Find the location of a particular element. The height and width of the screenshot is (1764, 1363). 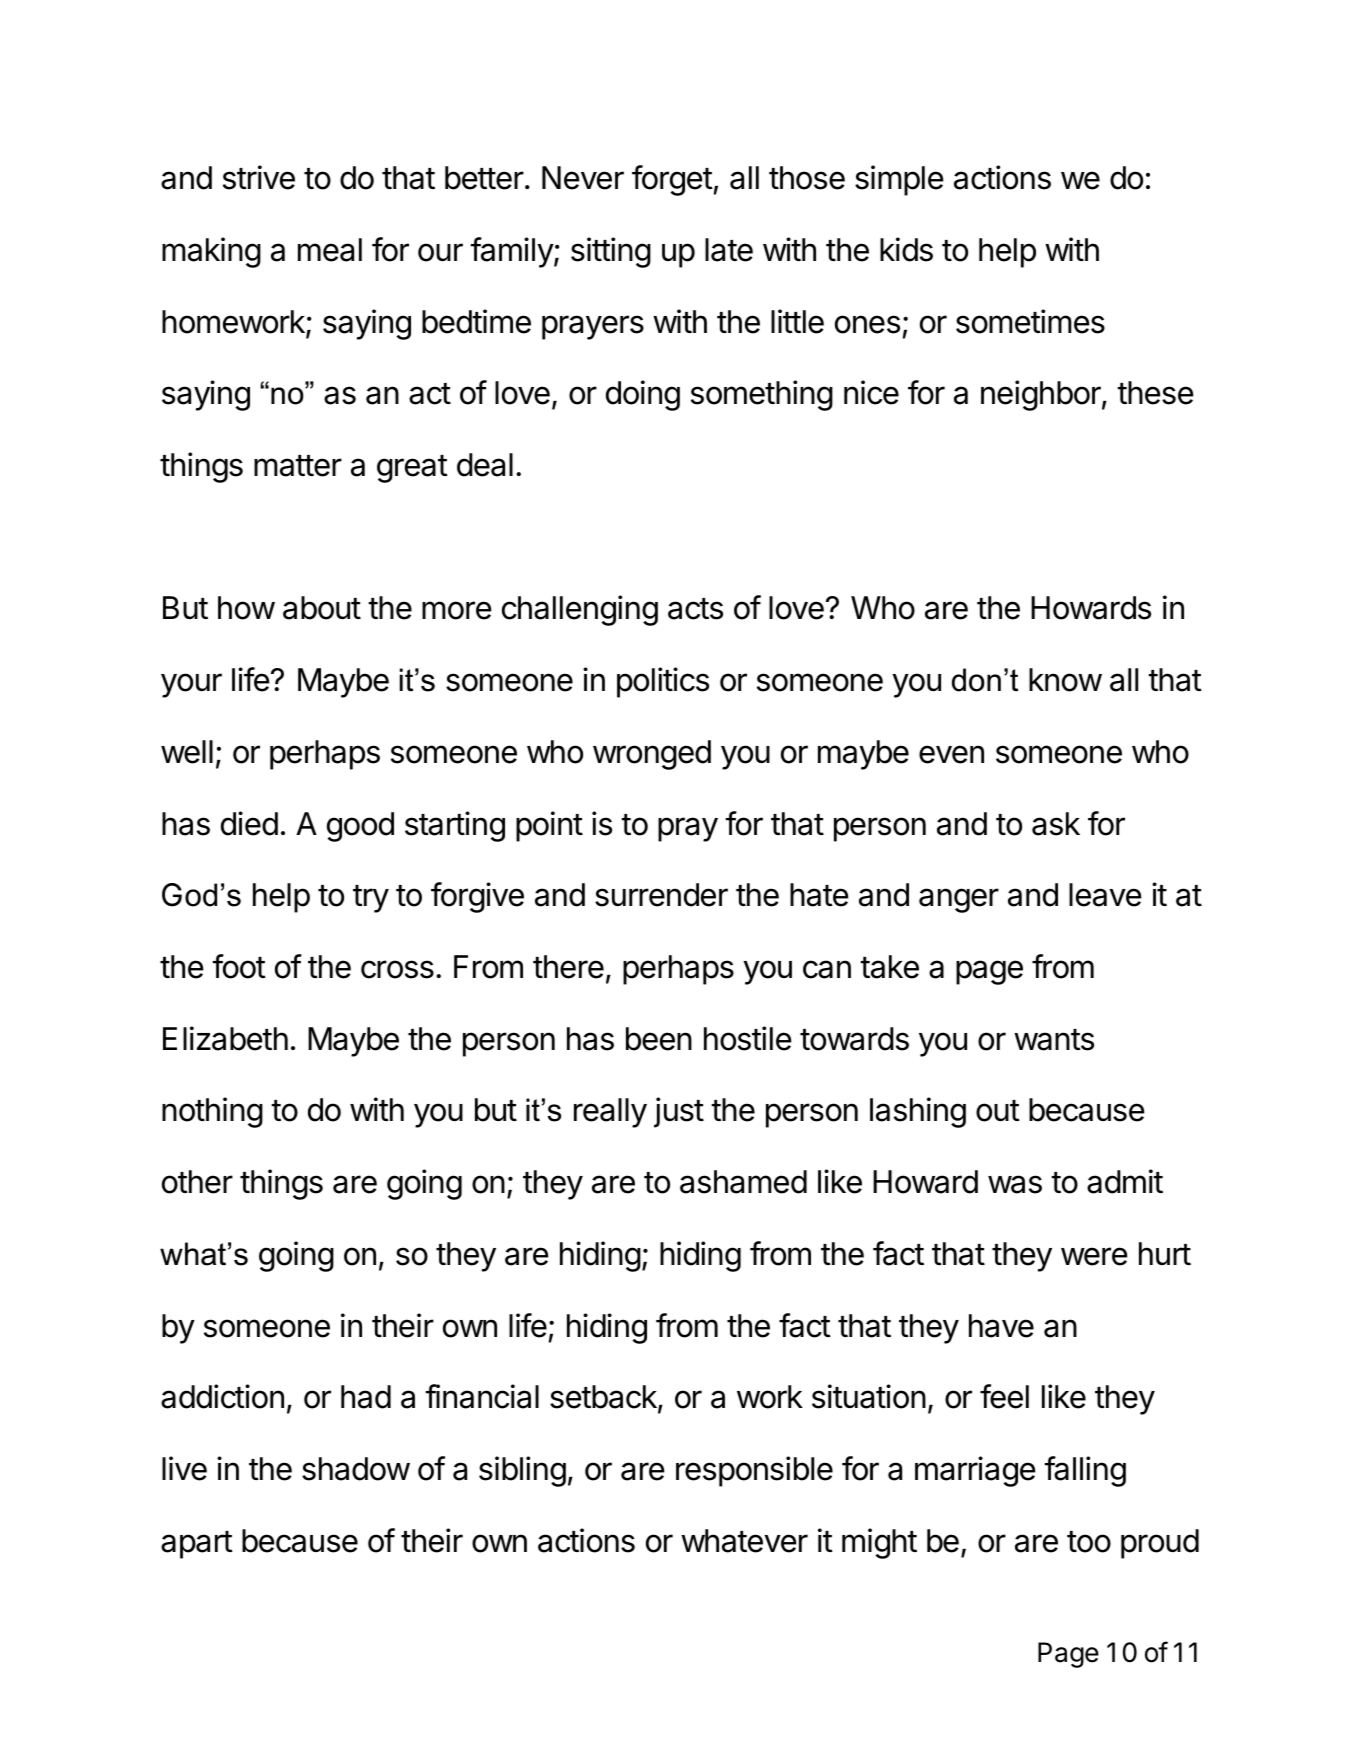

ask is located at coordinates (1056, 824).
